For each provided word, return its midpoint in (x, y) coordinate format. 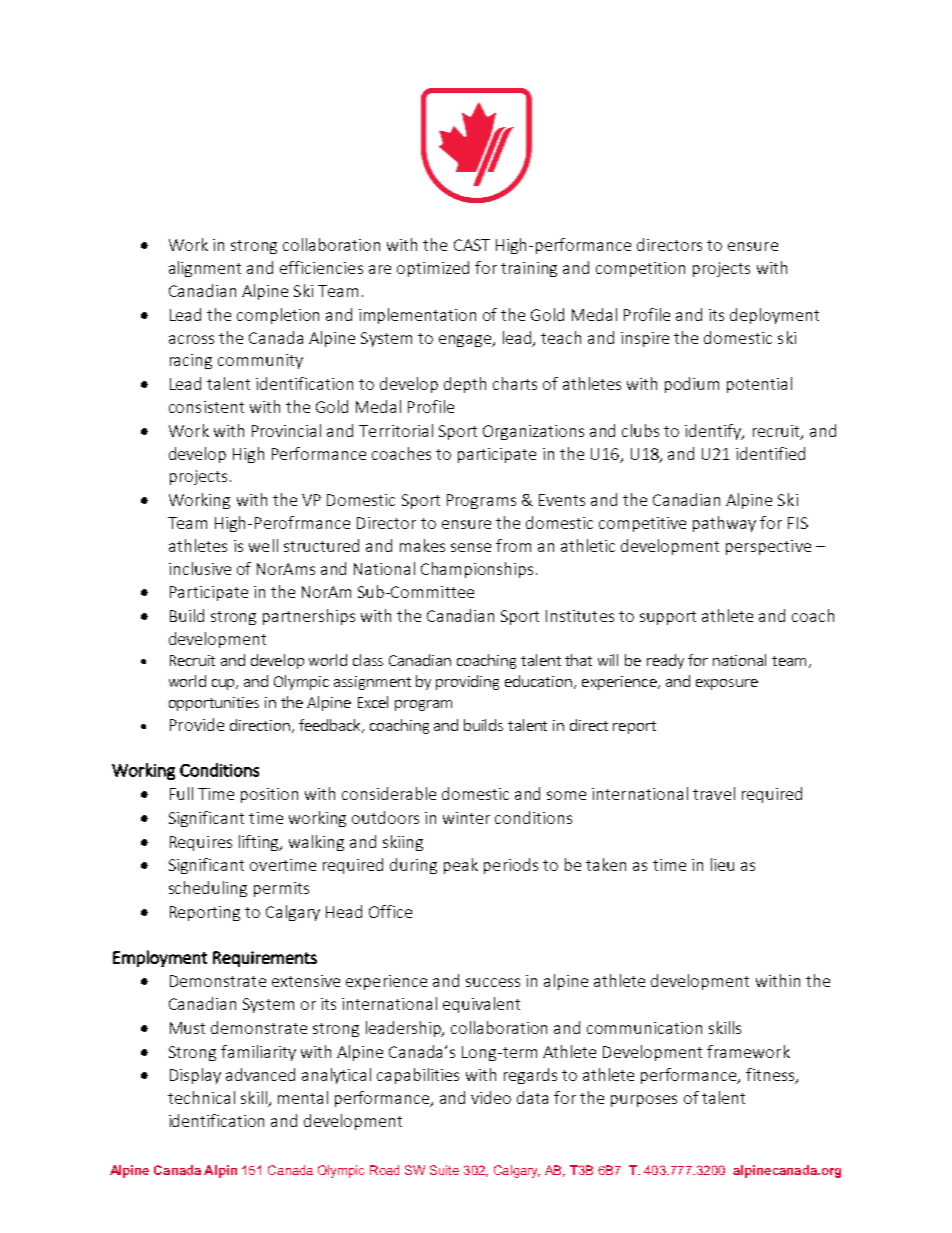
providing (467, 682)
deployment (774, 316)
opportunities (214, 704)
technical (201, 1097)
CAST (472, 245)
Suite (444, 1170)
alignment (205, 269)
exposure (727, 684)
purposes (644, 1101)
